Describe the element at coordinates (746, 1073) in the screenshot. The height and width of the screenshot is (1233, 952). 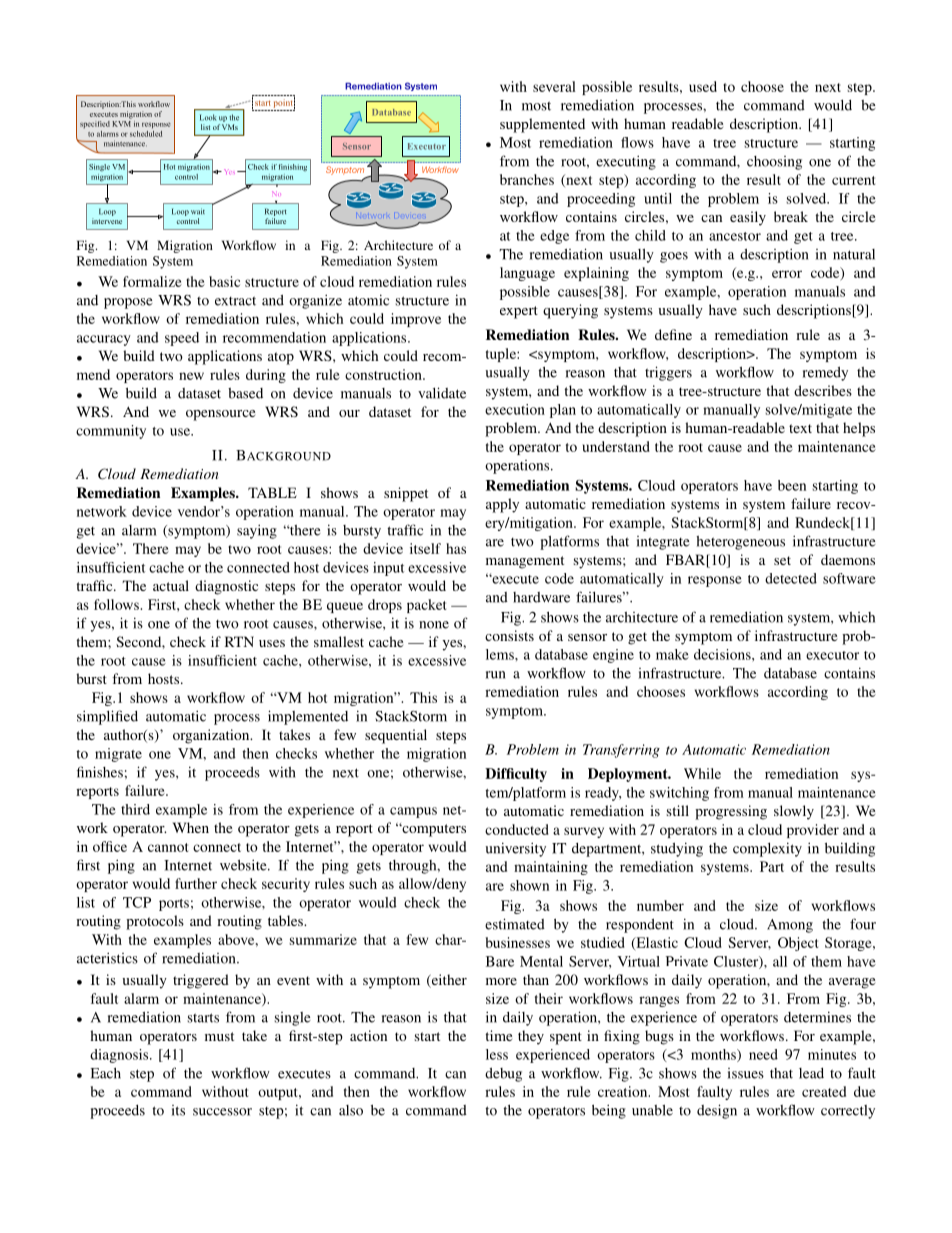
I see `issues` at that location.
